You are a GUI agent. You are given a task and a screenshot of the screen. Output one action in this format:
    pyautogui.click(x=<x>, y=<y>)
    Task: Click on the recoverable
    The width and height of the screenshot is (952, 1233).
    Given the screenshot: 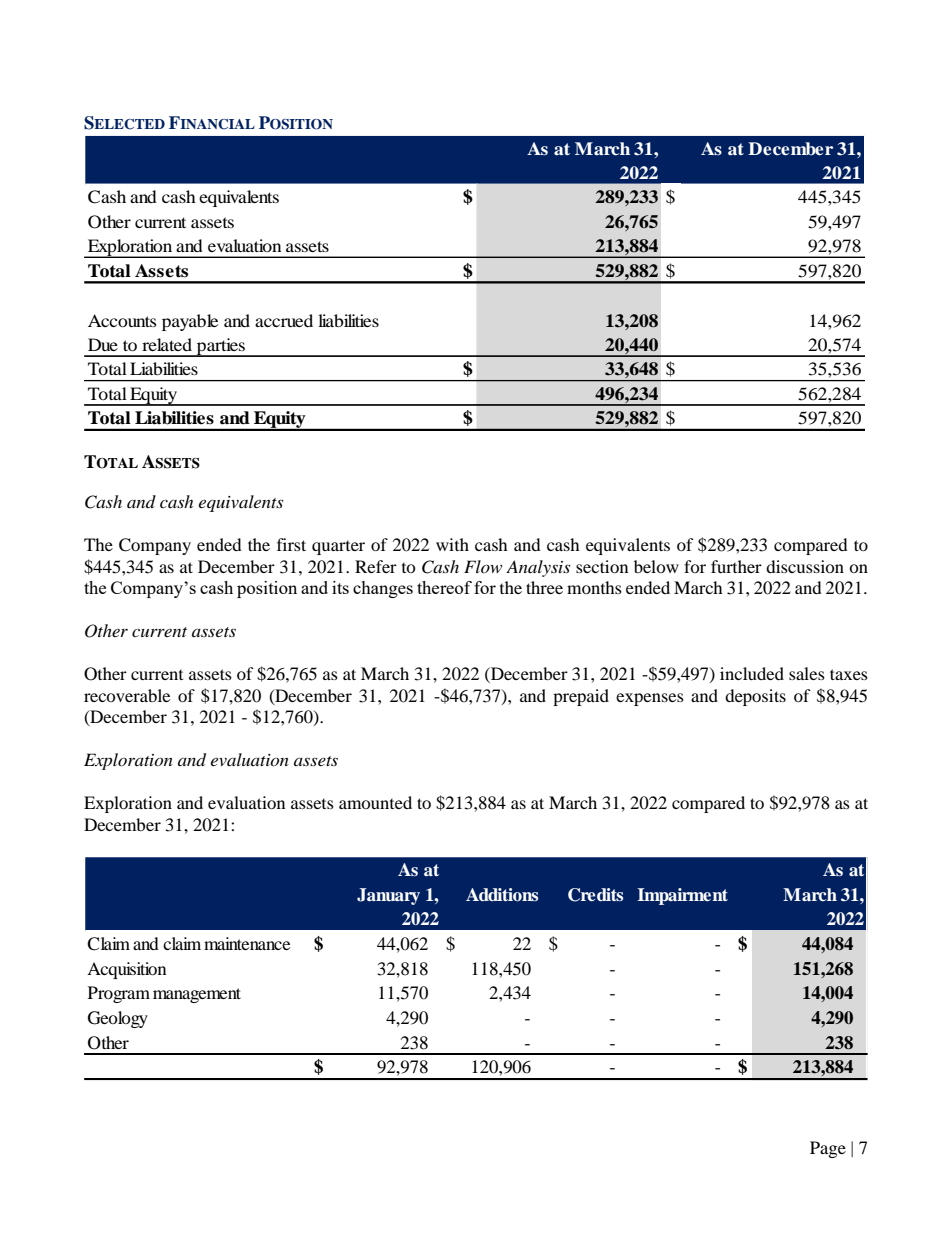 What is the action you would take?
    pyautogui.click(x=127, y=695)
